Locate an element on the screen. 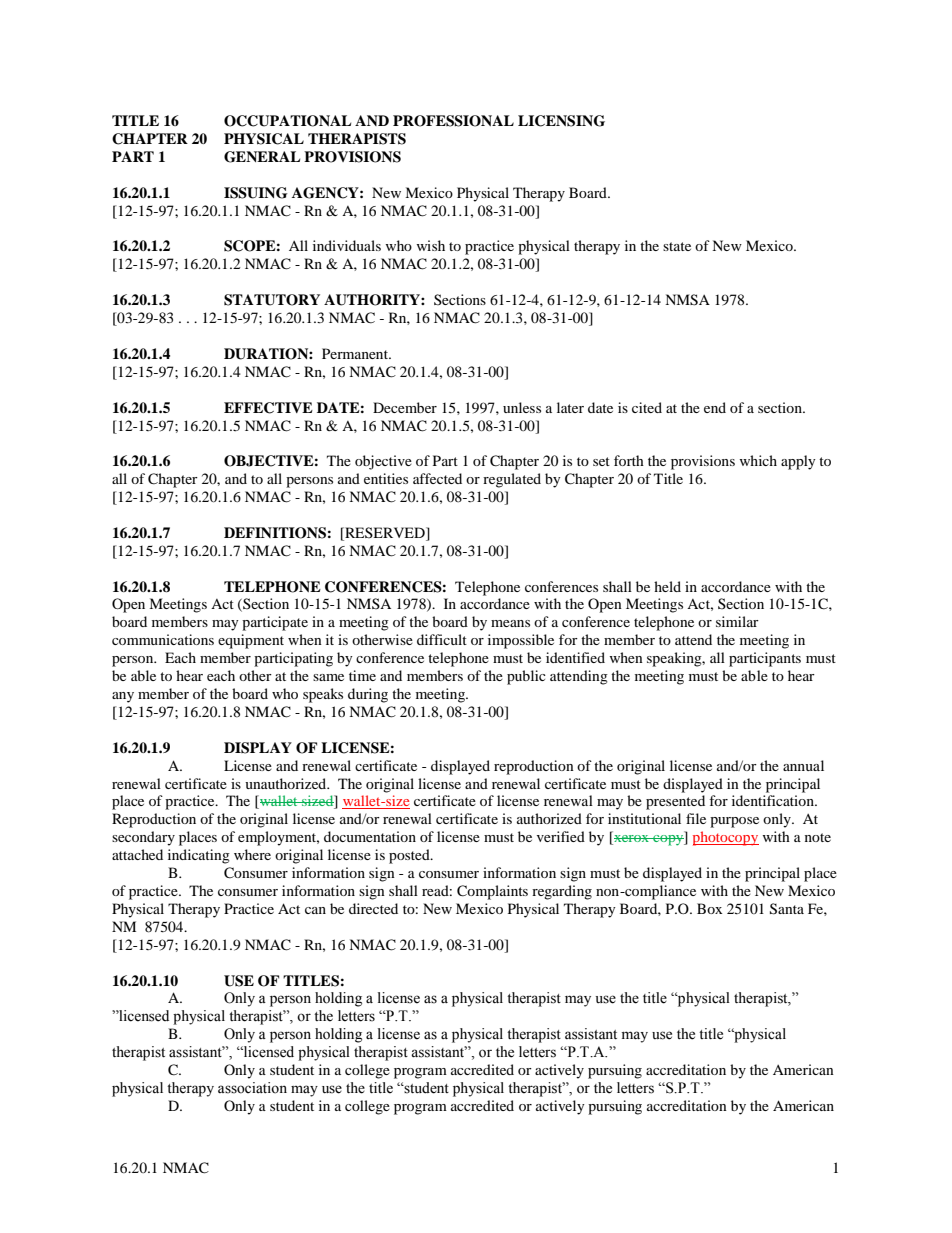  communications is located at coordinates (163, 639).
